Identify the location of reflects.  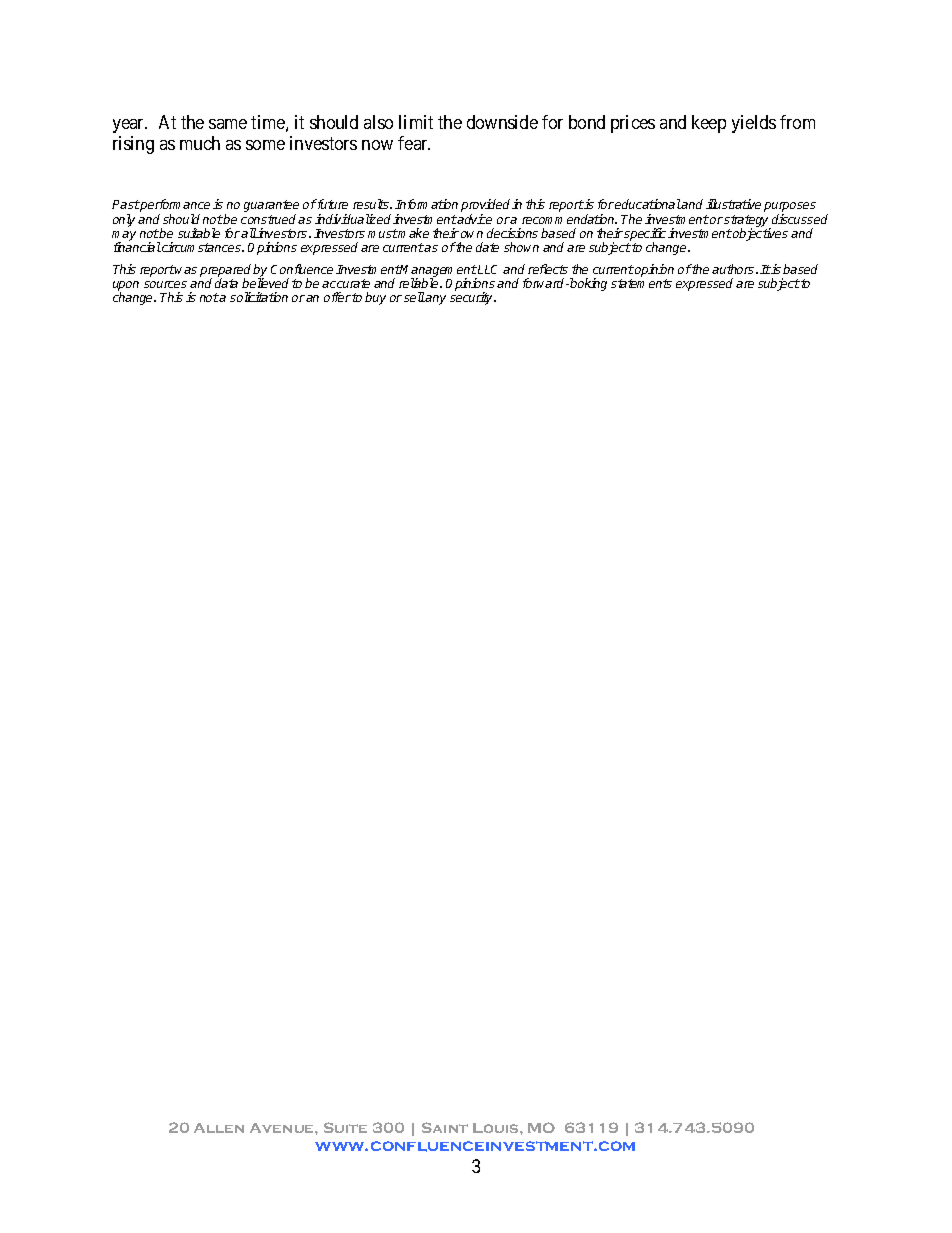
(548, 269).
